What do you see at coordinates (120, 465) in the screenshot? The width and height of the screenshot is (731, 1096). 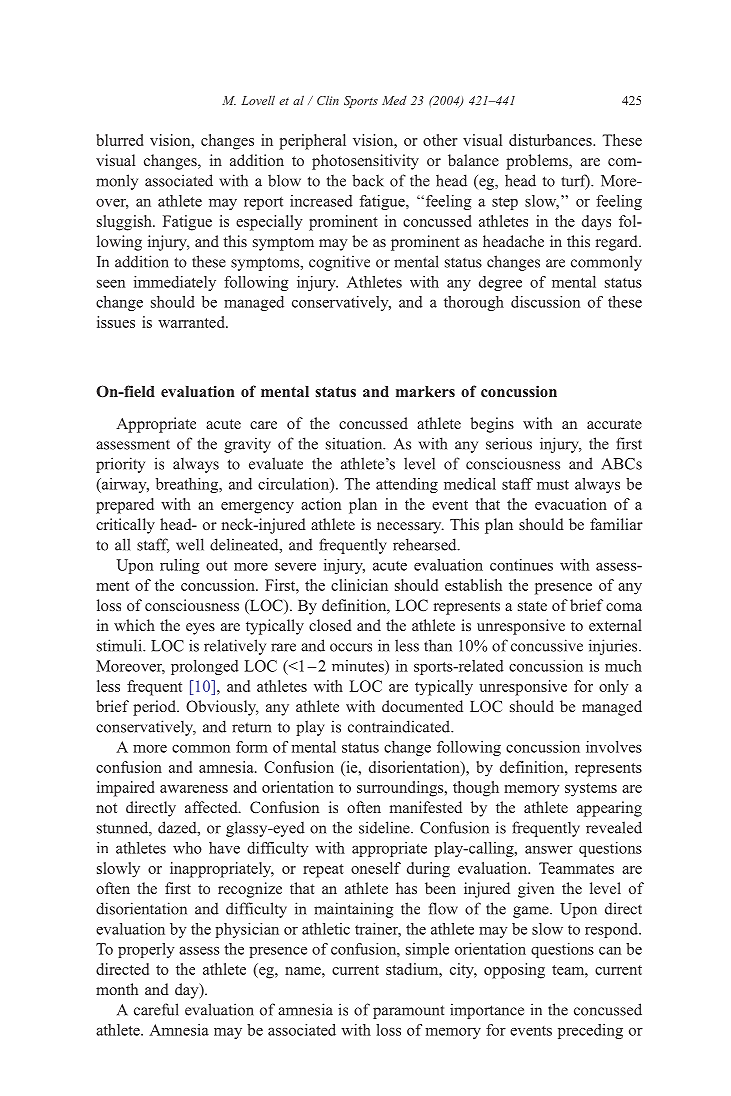 I see `priority` at bounding box center [120, 465].
